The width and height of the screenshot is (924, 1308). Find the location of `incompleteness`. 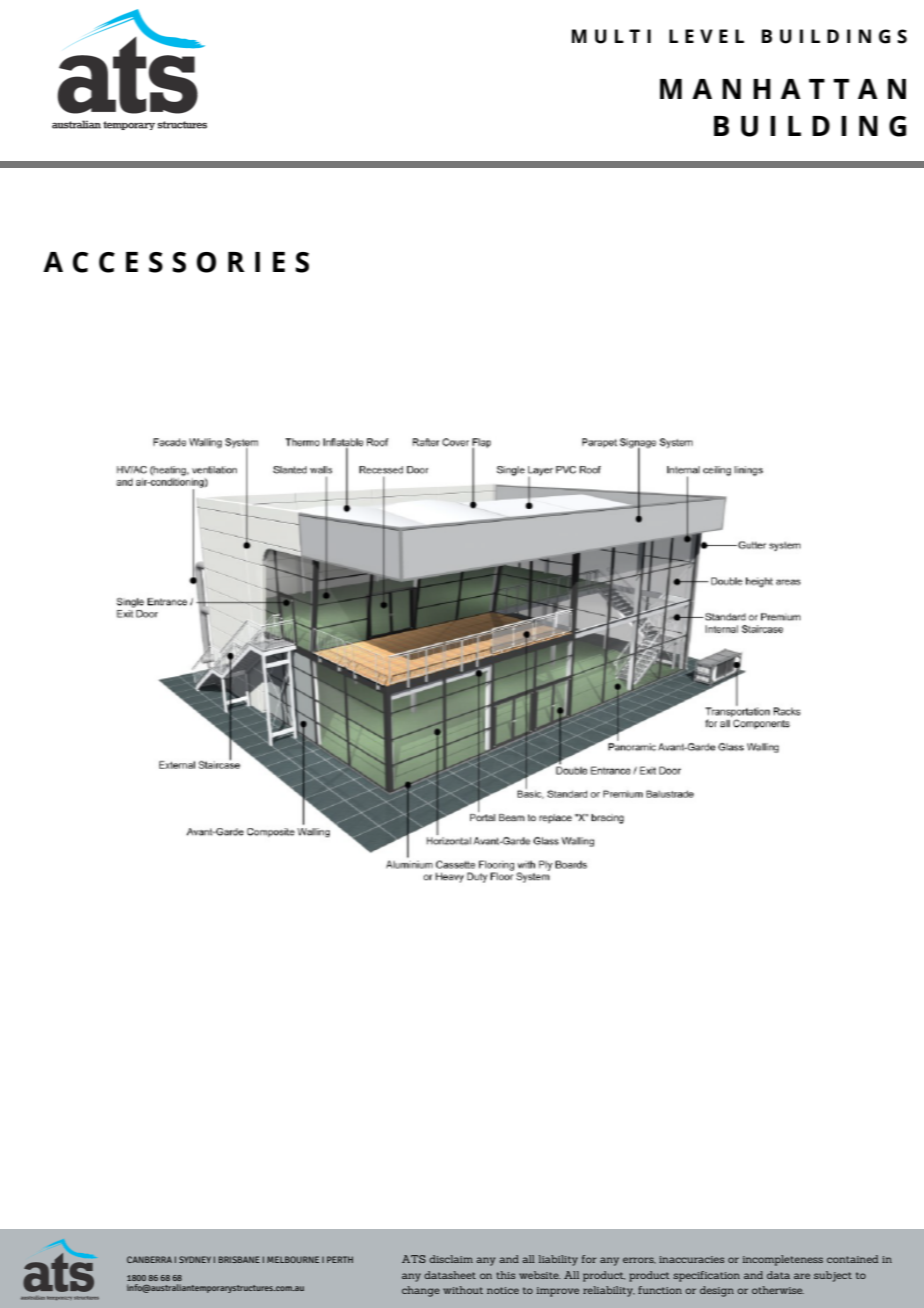

incompleteness is located at coordinates (783, 1260).
